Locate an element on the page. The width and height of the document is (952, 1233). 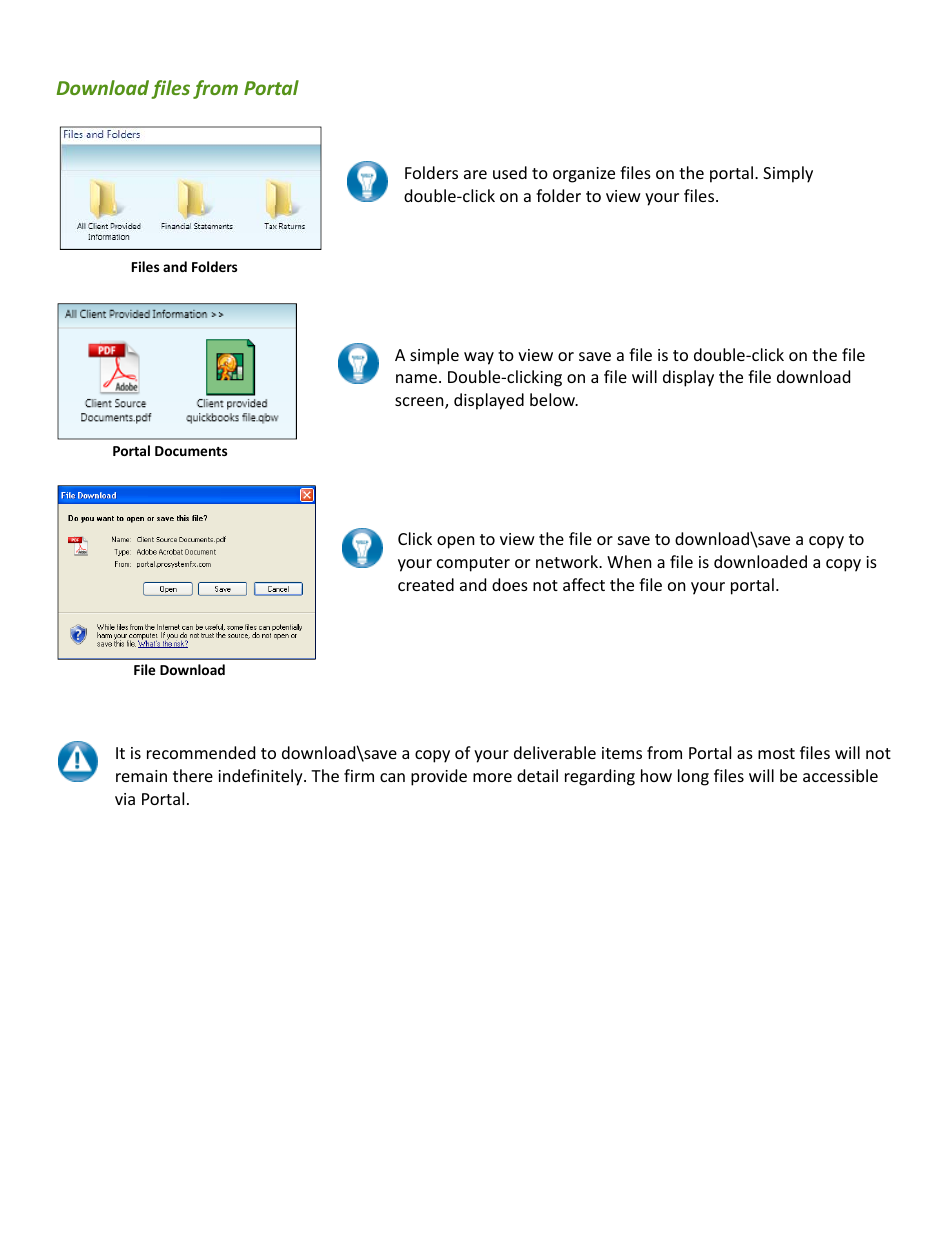
there is located at coordinates (193, 775).
